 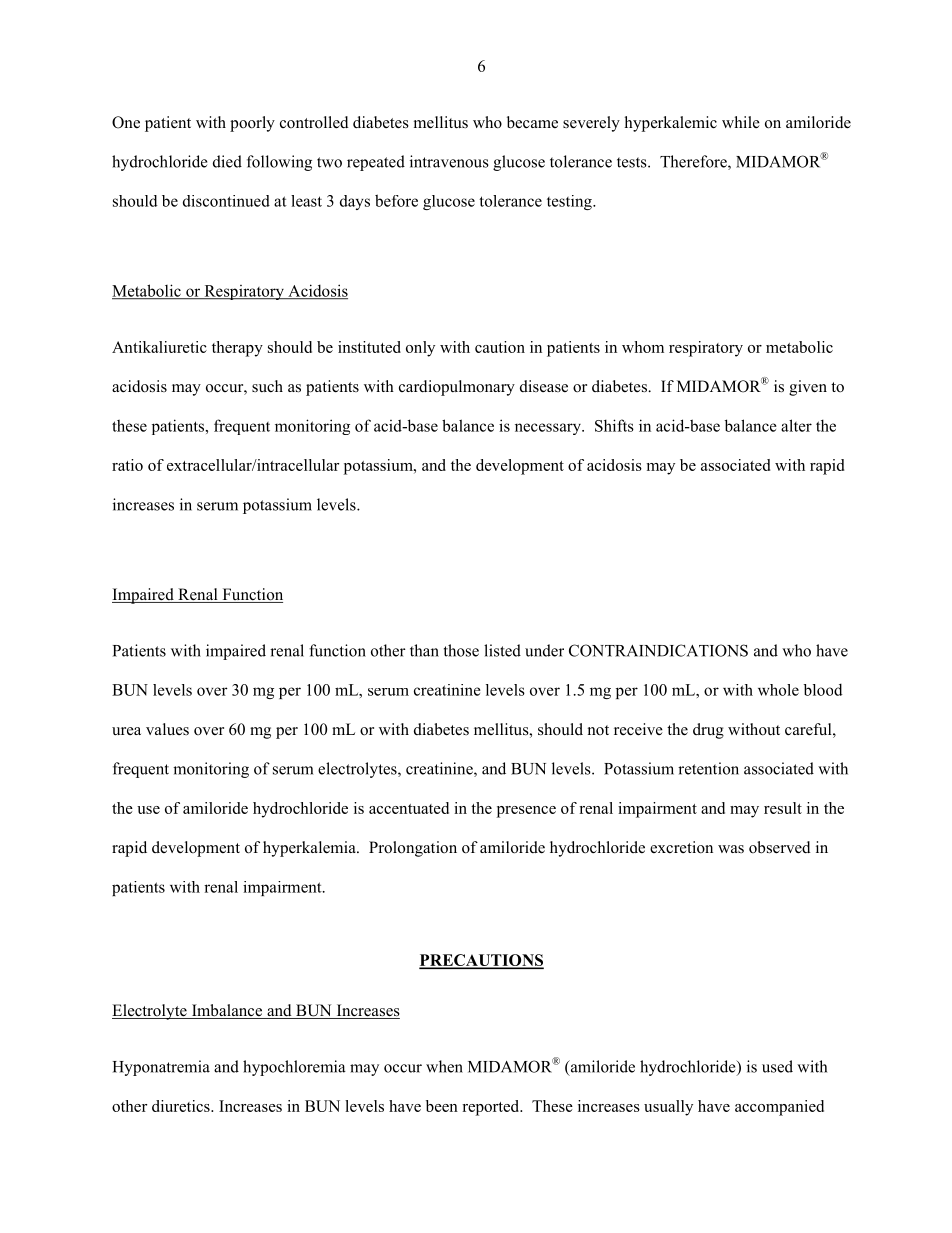 What do you see at coordinates (777, 1066) in the image?
I see `used` at bounding box center [777, 1066].
